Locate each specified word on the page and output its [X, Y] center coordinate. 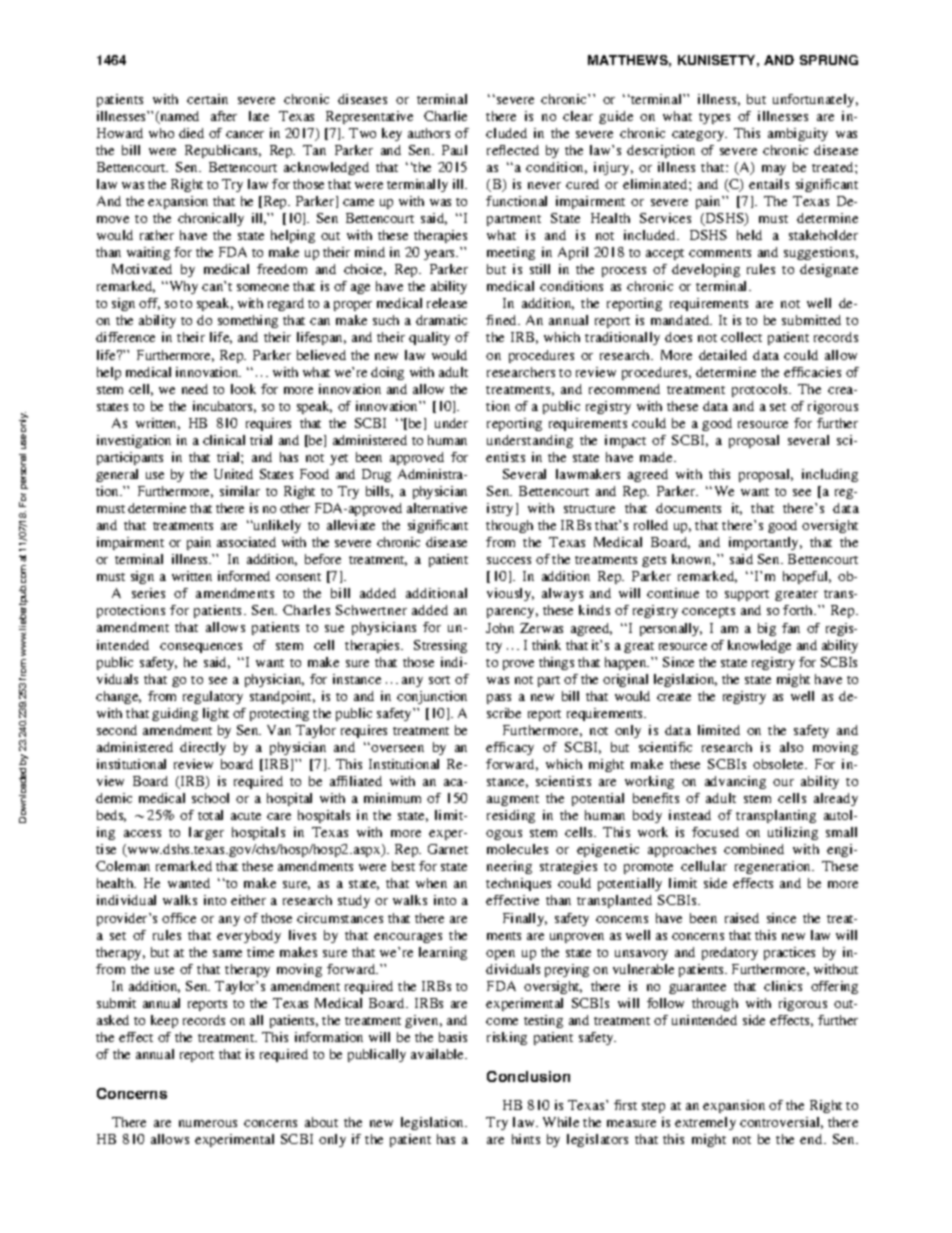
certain [207, 99]
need [195, 389]
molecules [517, 849]
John [500, 628]
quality [429, 338]
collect [741, 337]
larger [206, 833]
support [747, 595]
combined [754, 849]
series [148, 593]
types [714, 118]
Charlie [445, 116]
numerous [208, 1123]
